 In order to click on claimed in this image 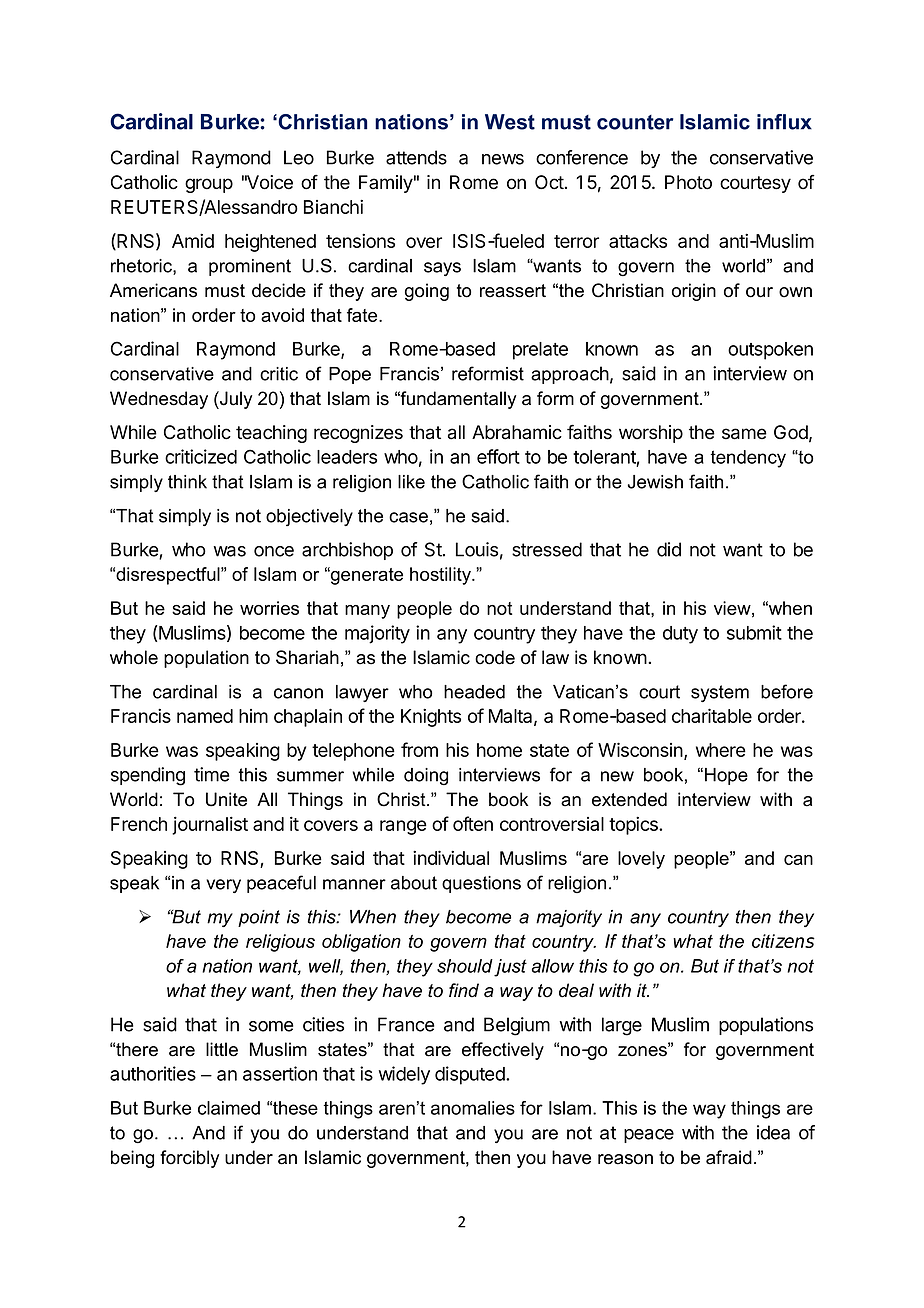, I will do `click(229, 1108)`.
